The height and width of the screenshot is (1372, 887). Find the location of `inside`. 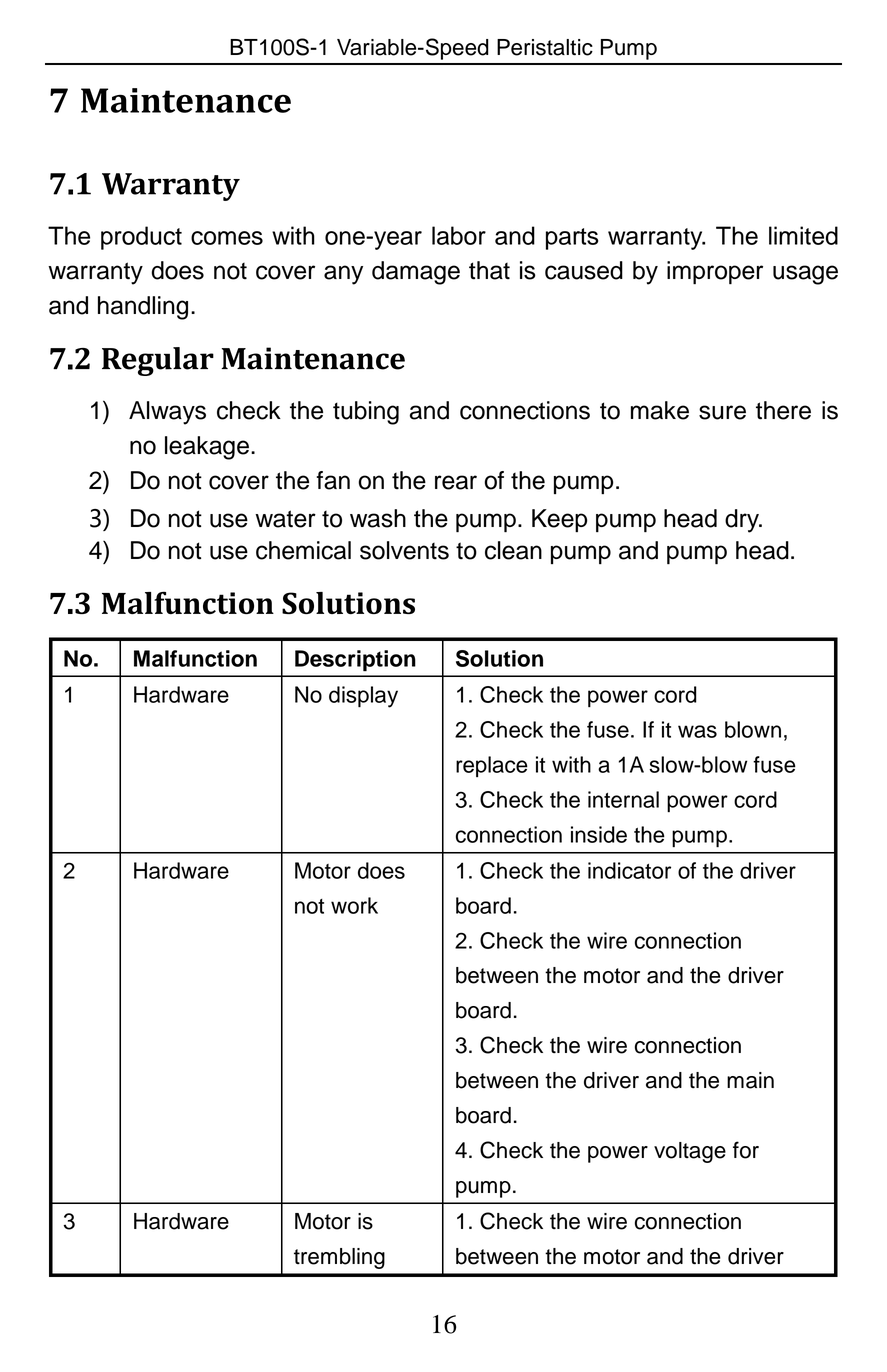

inside is located at coordinates (599, 834).
